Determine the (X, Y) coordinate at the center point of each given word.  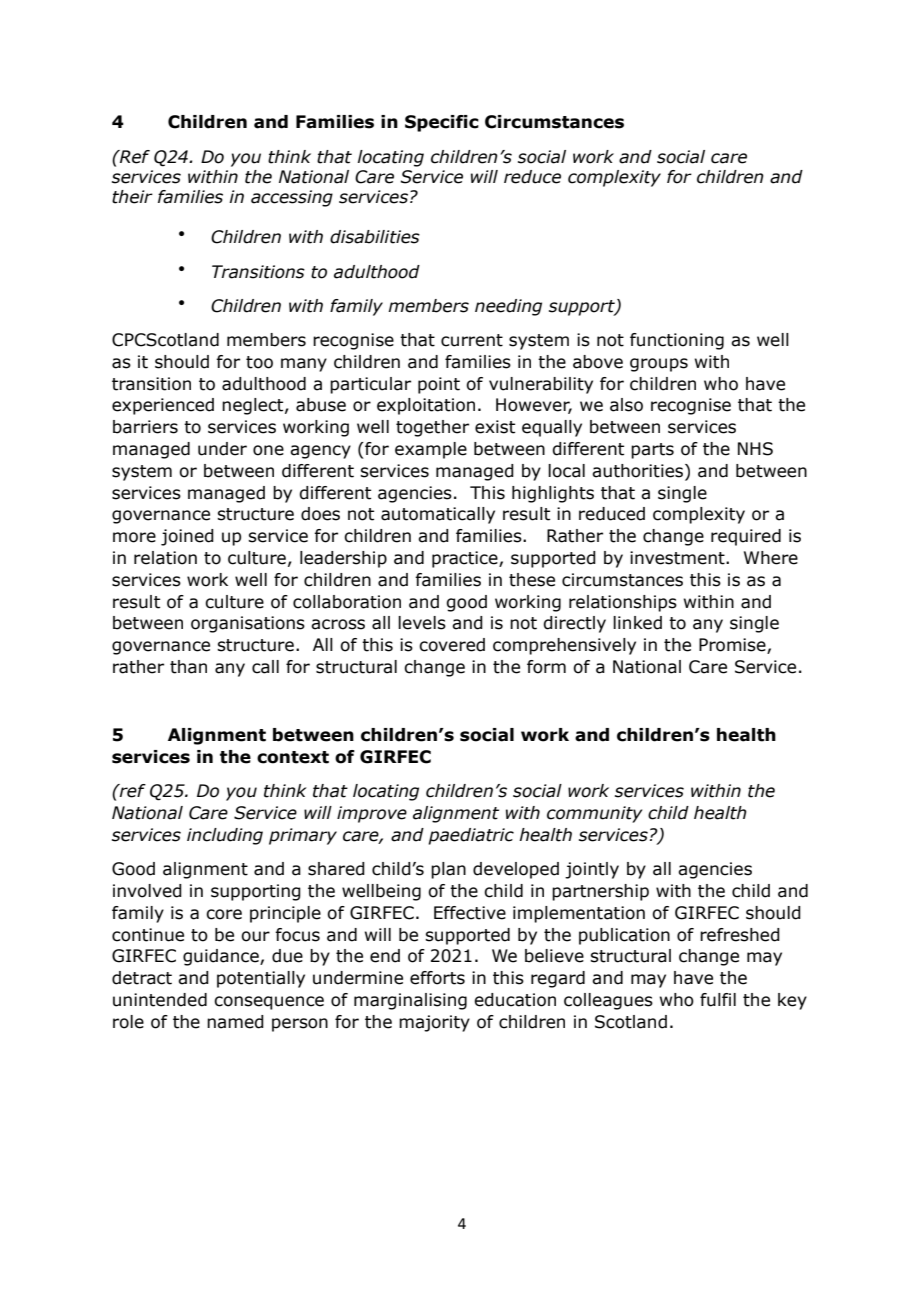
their (132, 197)
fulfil (718, 1000)
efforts (437, 978)
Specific (442, 123)
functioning (677, 341)
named (235, 1022)
